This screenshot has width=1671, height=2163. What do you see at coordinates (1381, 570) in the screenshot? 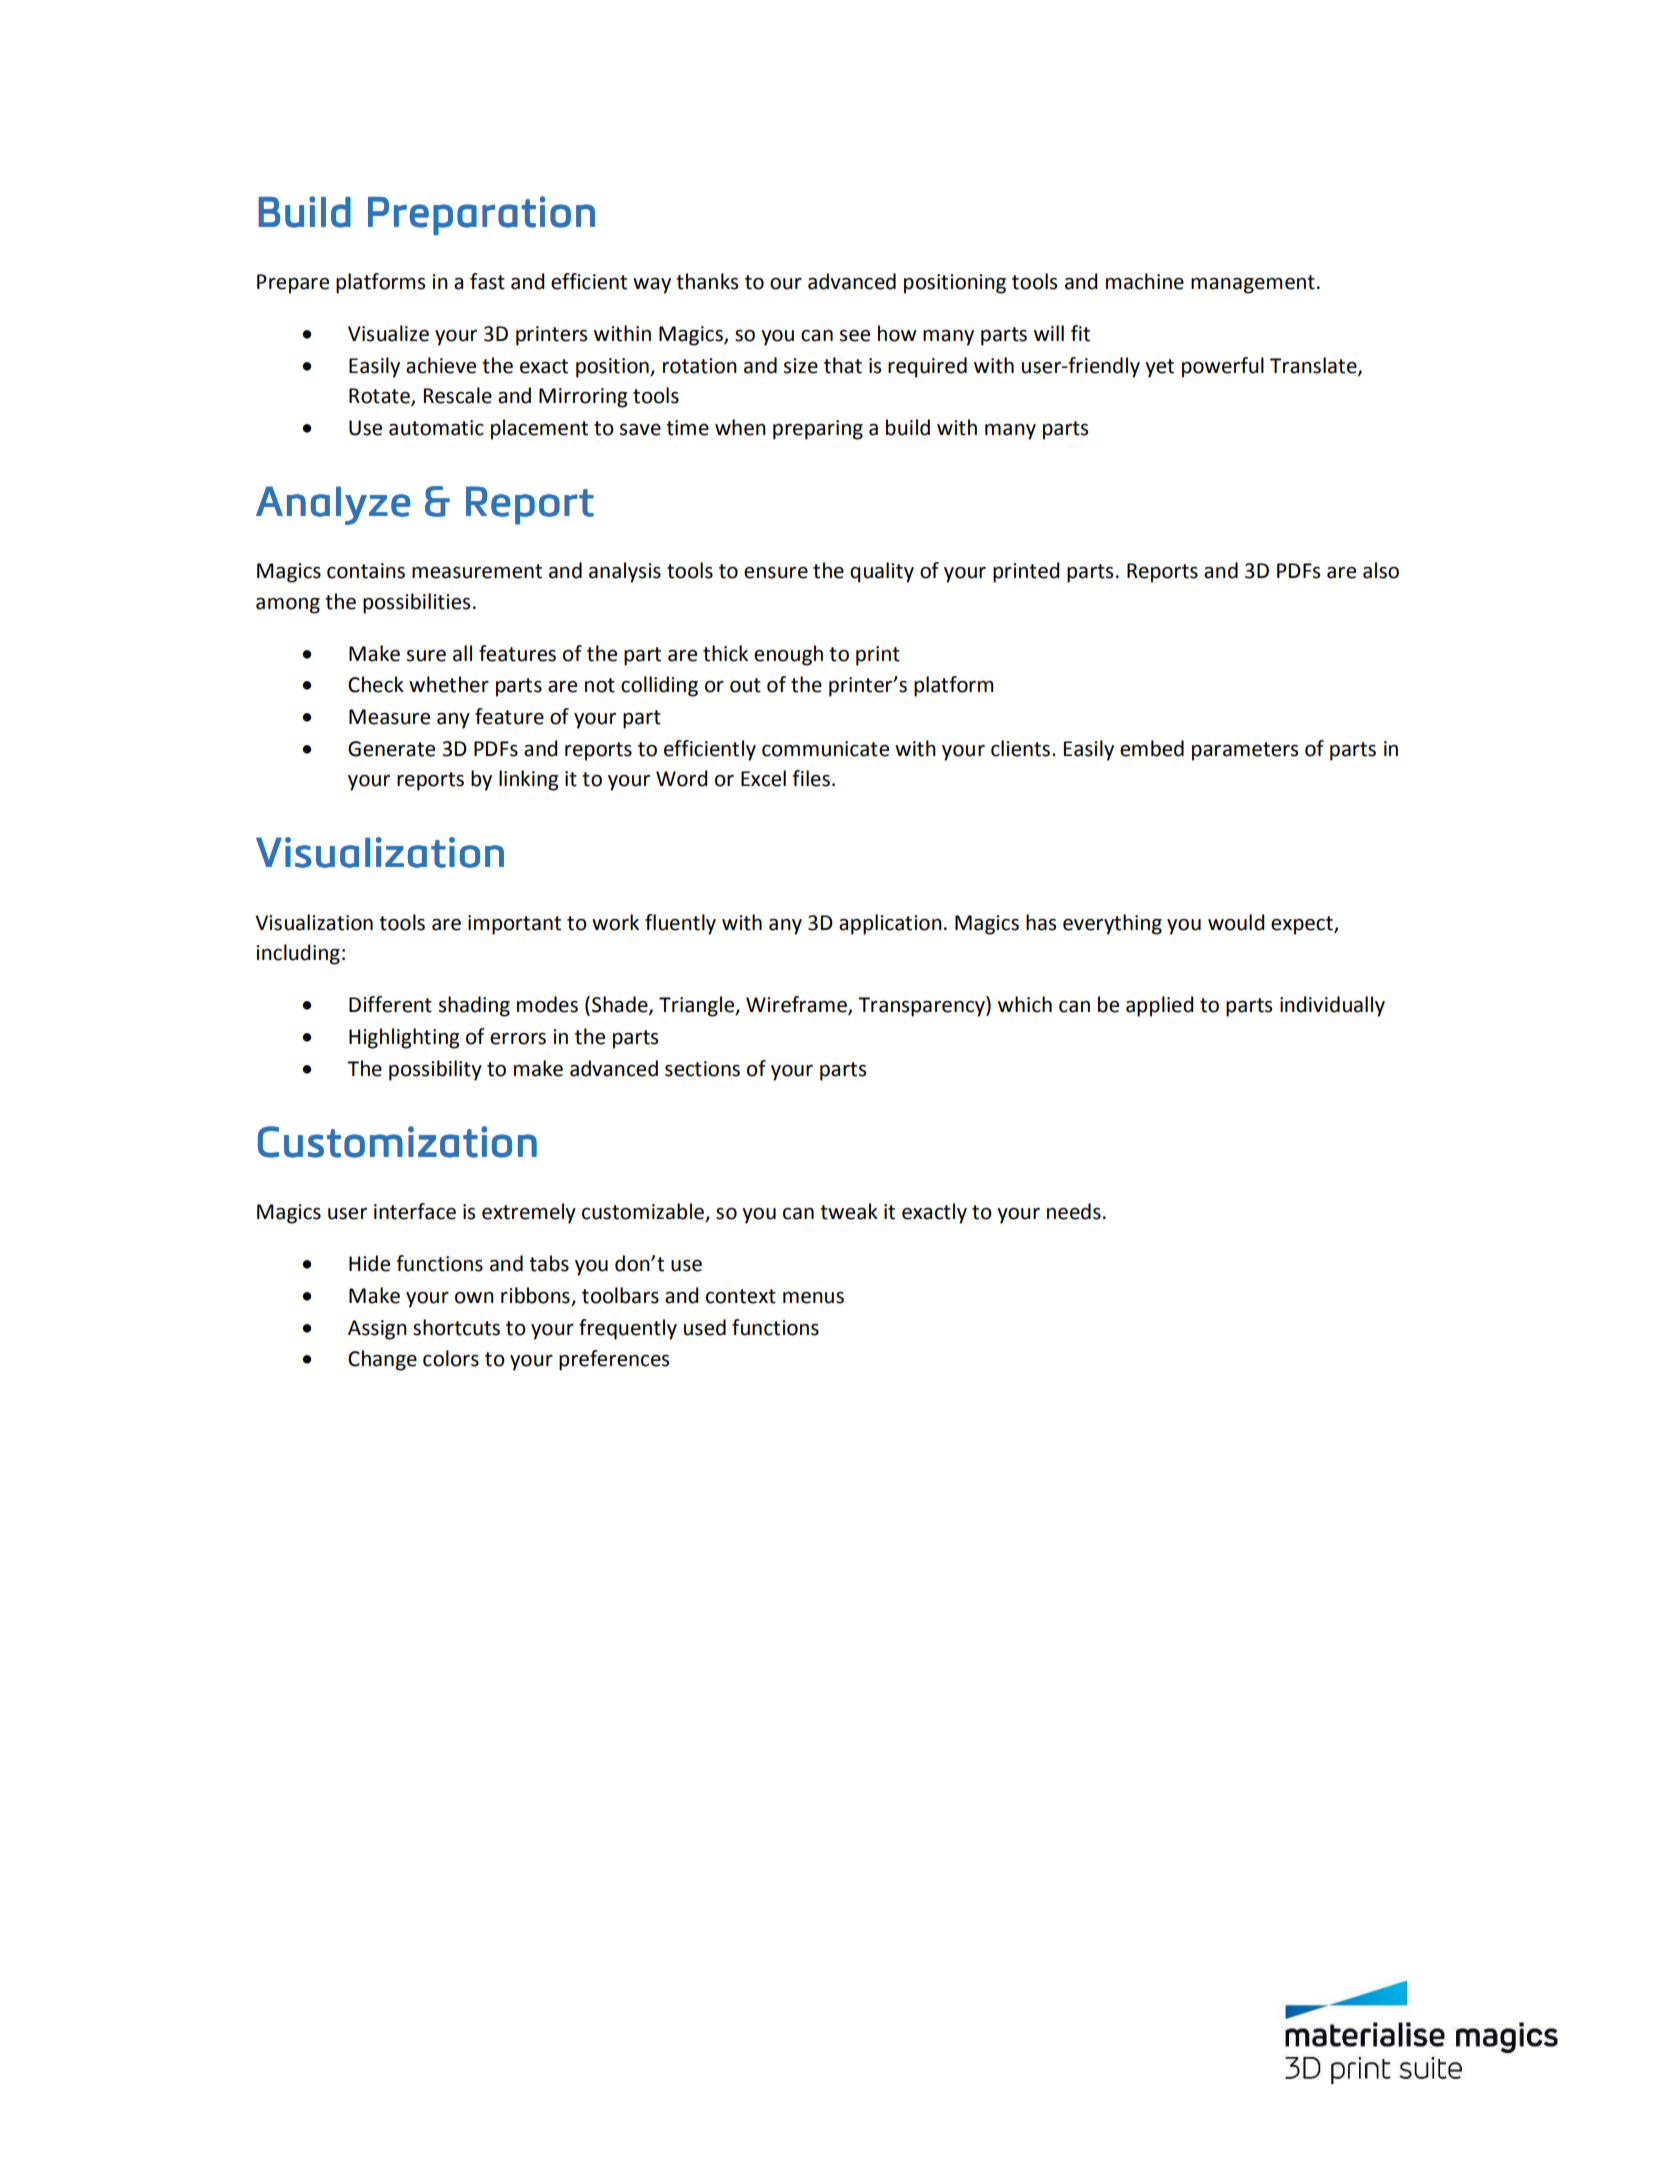
I see `also` at bounding box center [1381, 570].
